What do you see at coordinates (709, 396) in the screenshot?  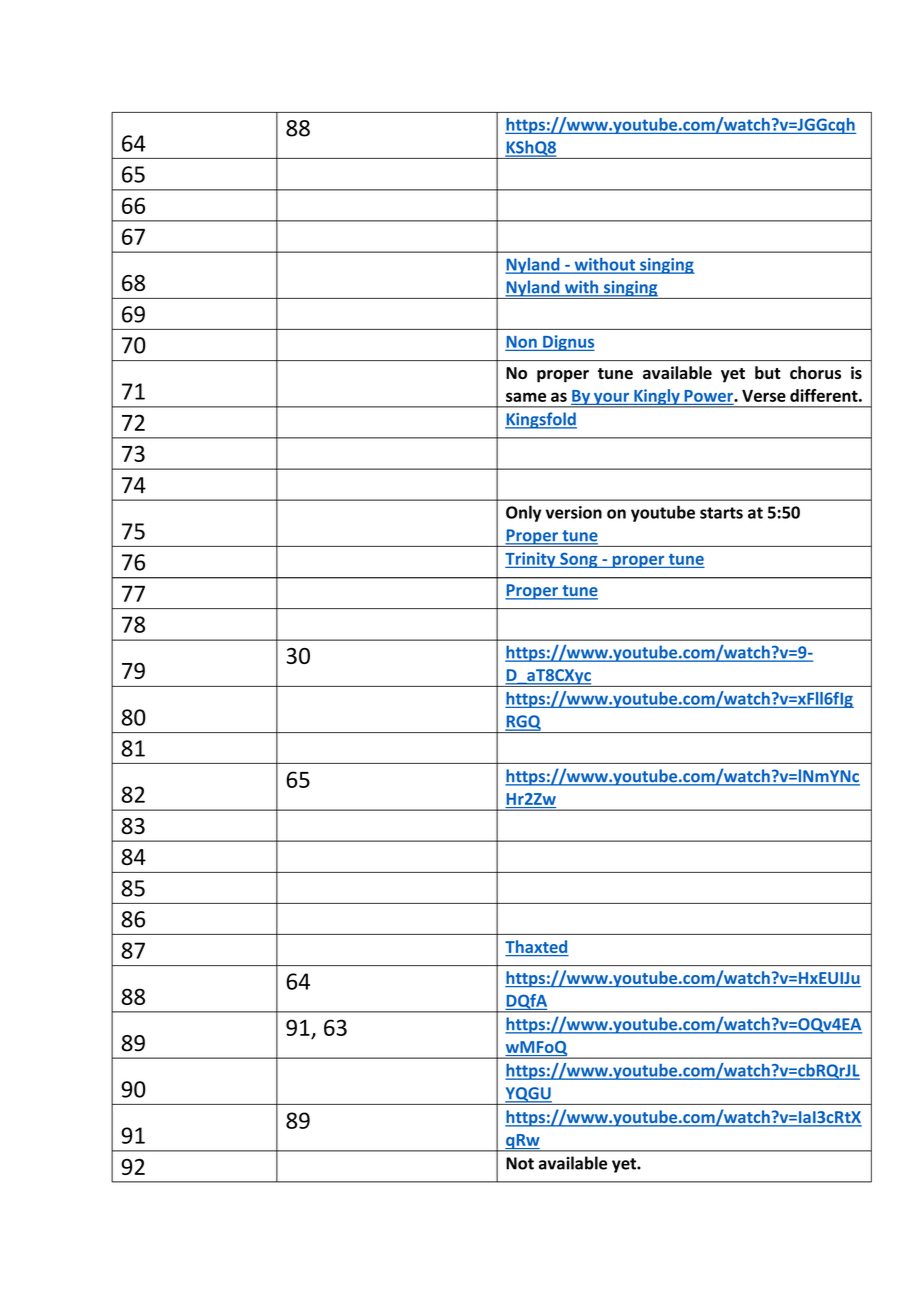 I see `Power` at bounding box center [709, 396].
